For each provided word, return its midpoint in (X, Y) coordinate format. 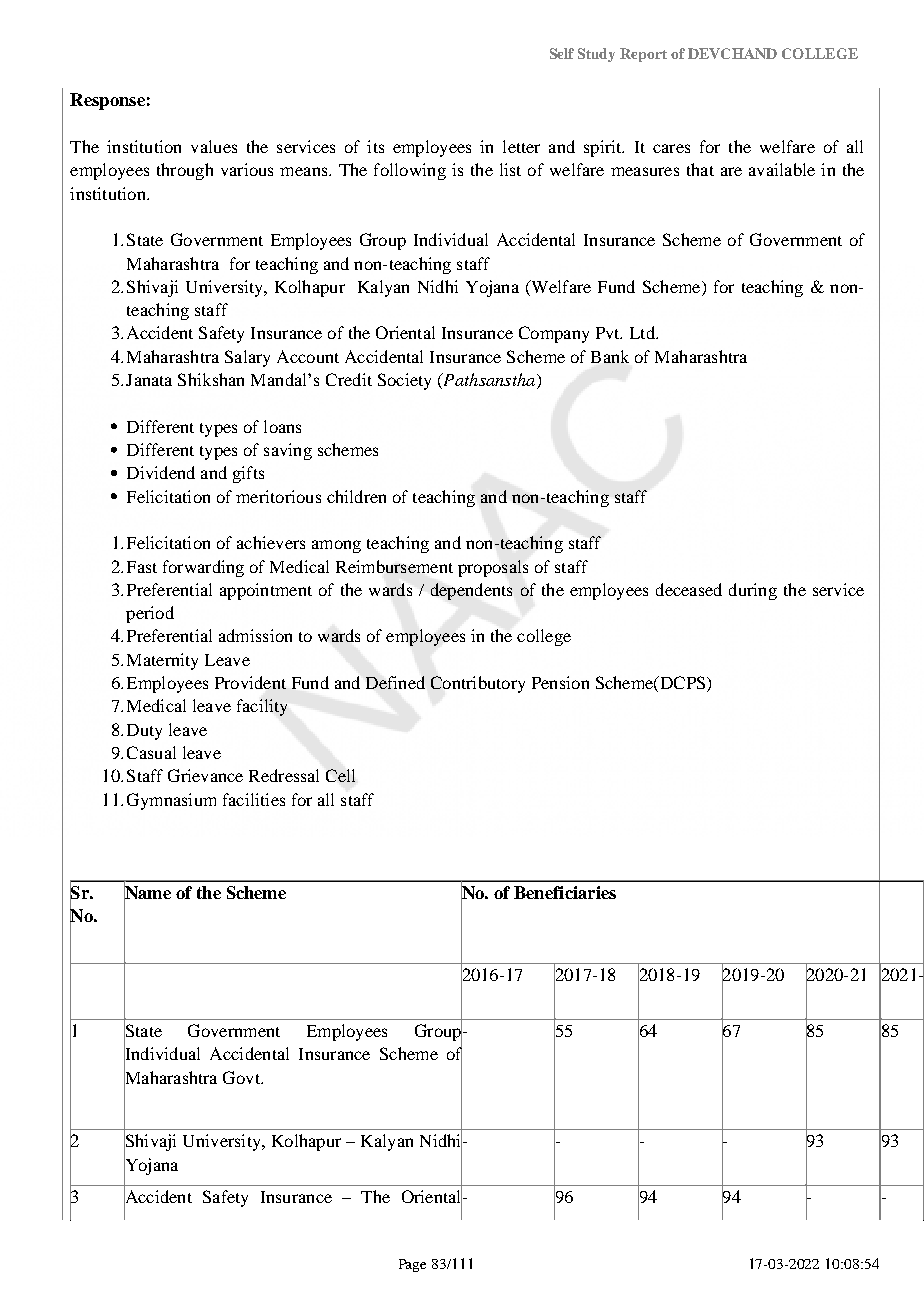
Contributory (478, 684)
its (375, 146)
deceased (689, 589)
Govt (242, 1077)
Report (643, 55)
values (214, 146)
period (150, 614)
